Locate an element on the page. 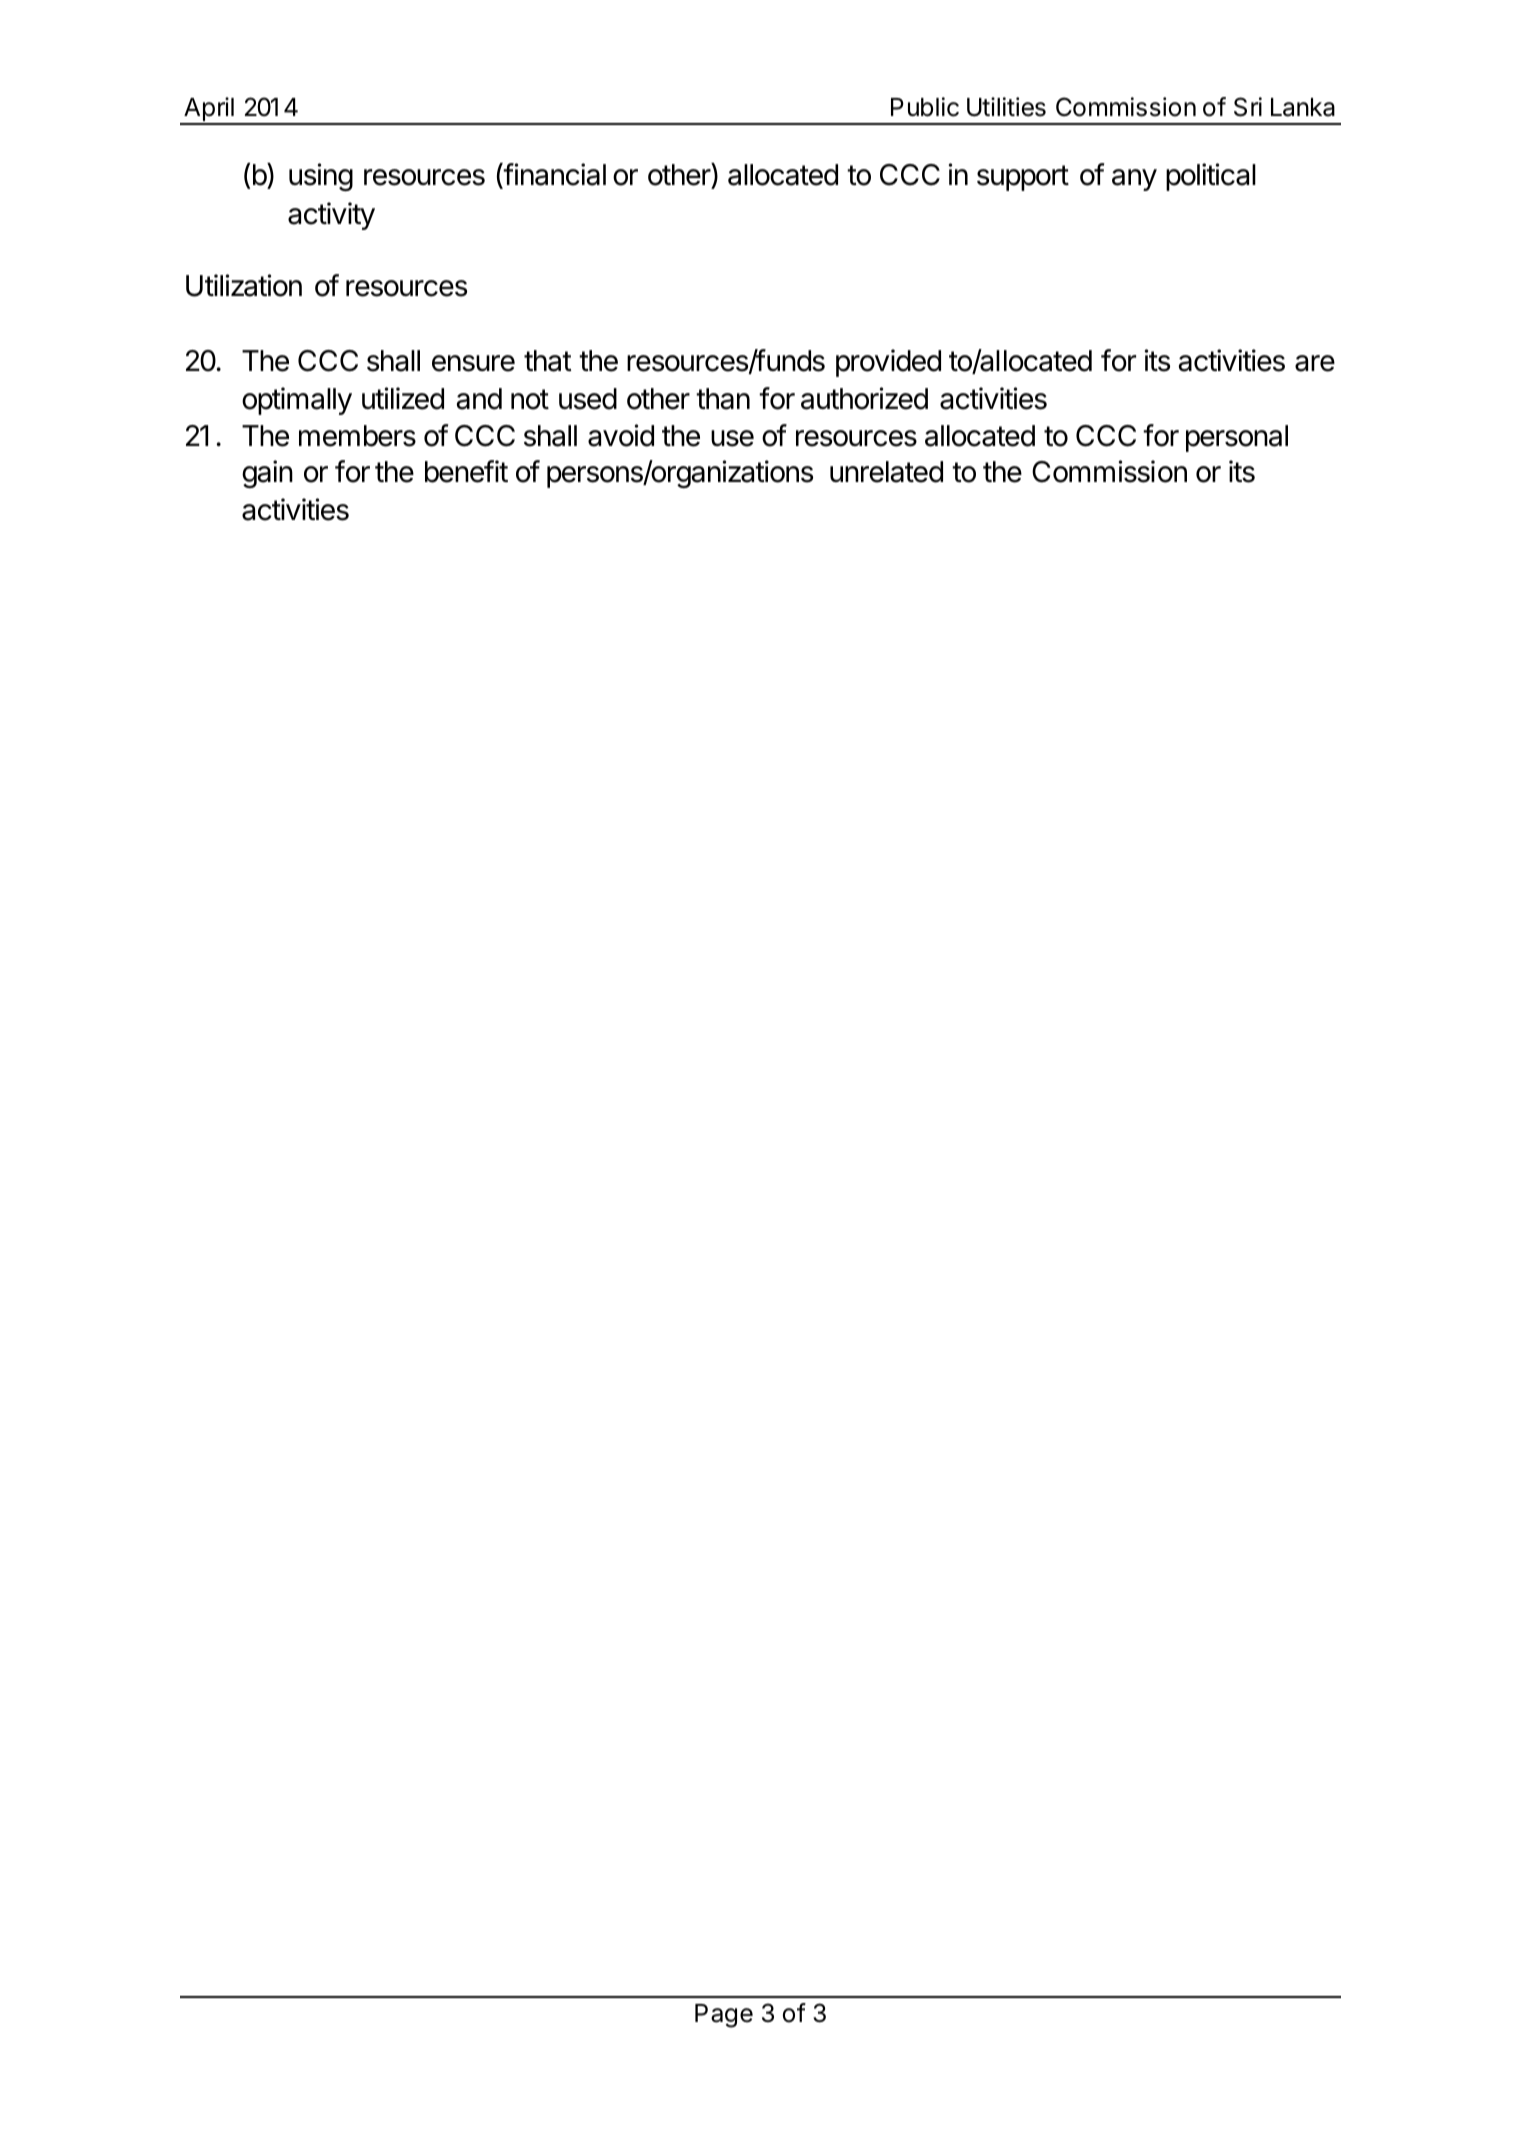 The height and width of the document is (2149, 1519). Public is located at coordinates (925, 107).
